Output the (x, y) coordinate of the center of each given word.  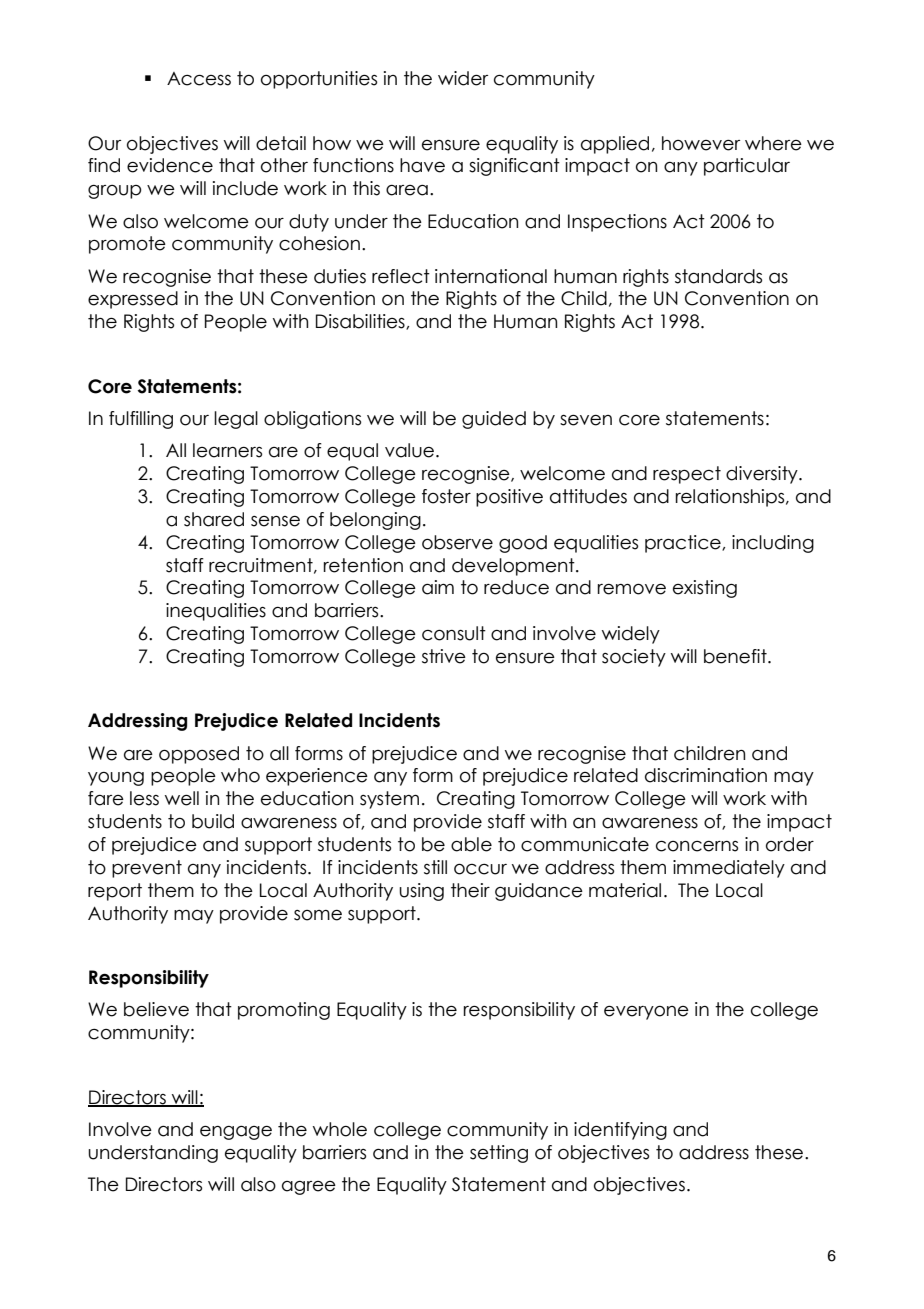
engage (236, 1133)
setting (499, 1154)
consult (454, 633)
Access (199, 79)
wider (463, 78)
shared (214, 519)
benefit (736, 656)
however (701, 143)
